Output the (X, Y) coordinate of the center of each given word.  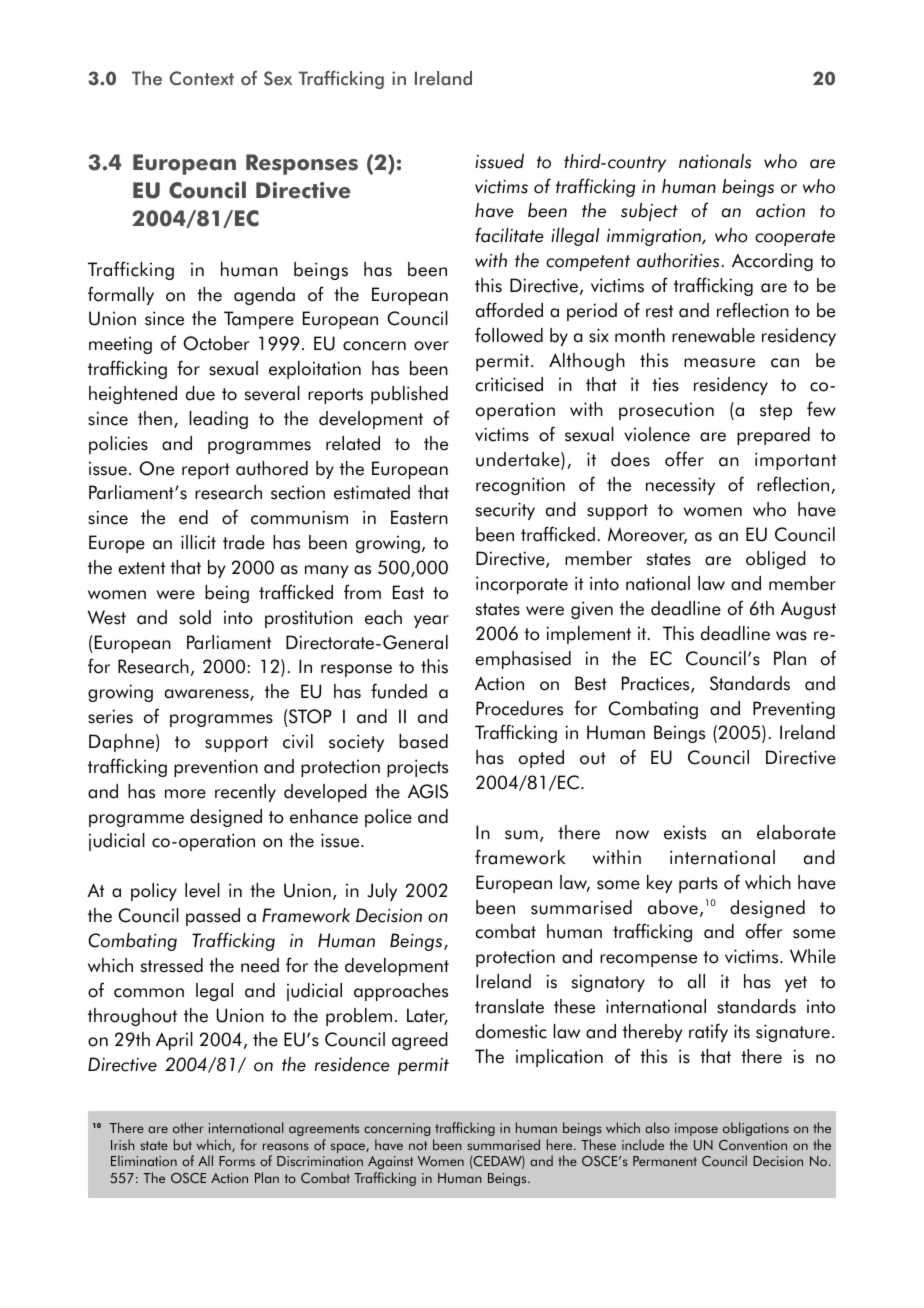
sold (195, 617)
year (431, 621)
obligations (756, 1129)
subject (649, 212)
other (188, 1127)
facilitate (509, 235)
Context (201, 78)
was (791, 636)
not (418, 1145)
